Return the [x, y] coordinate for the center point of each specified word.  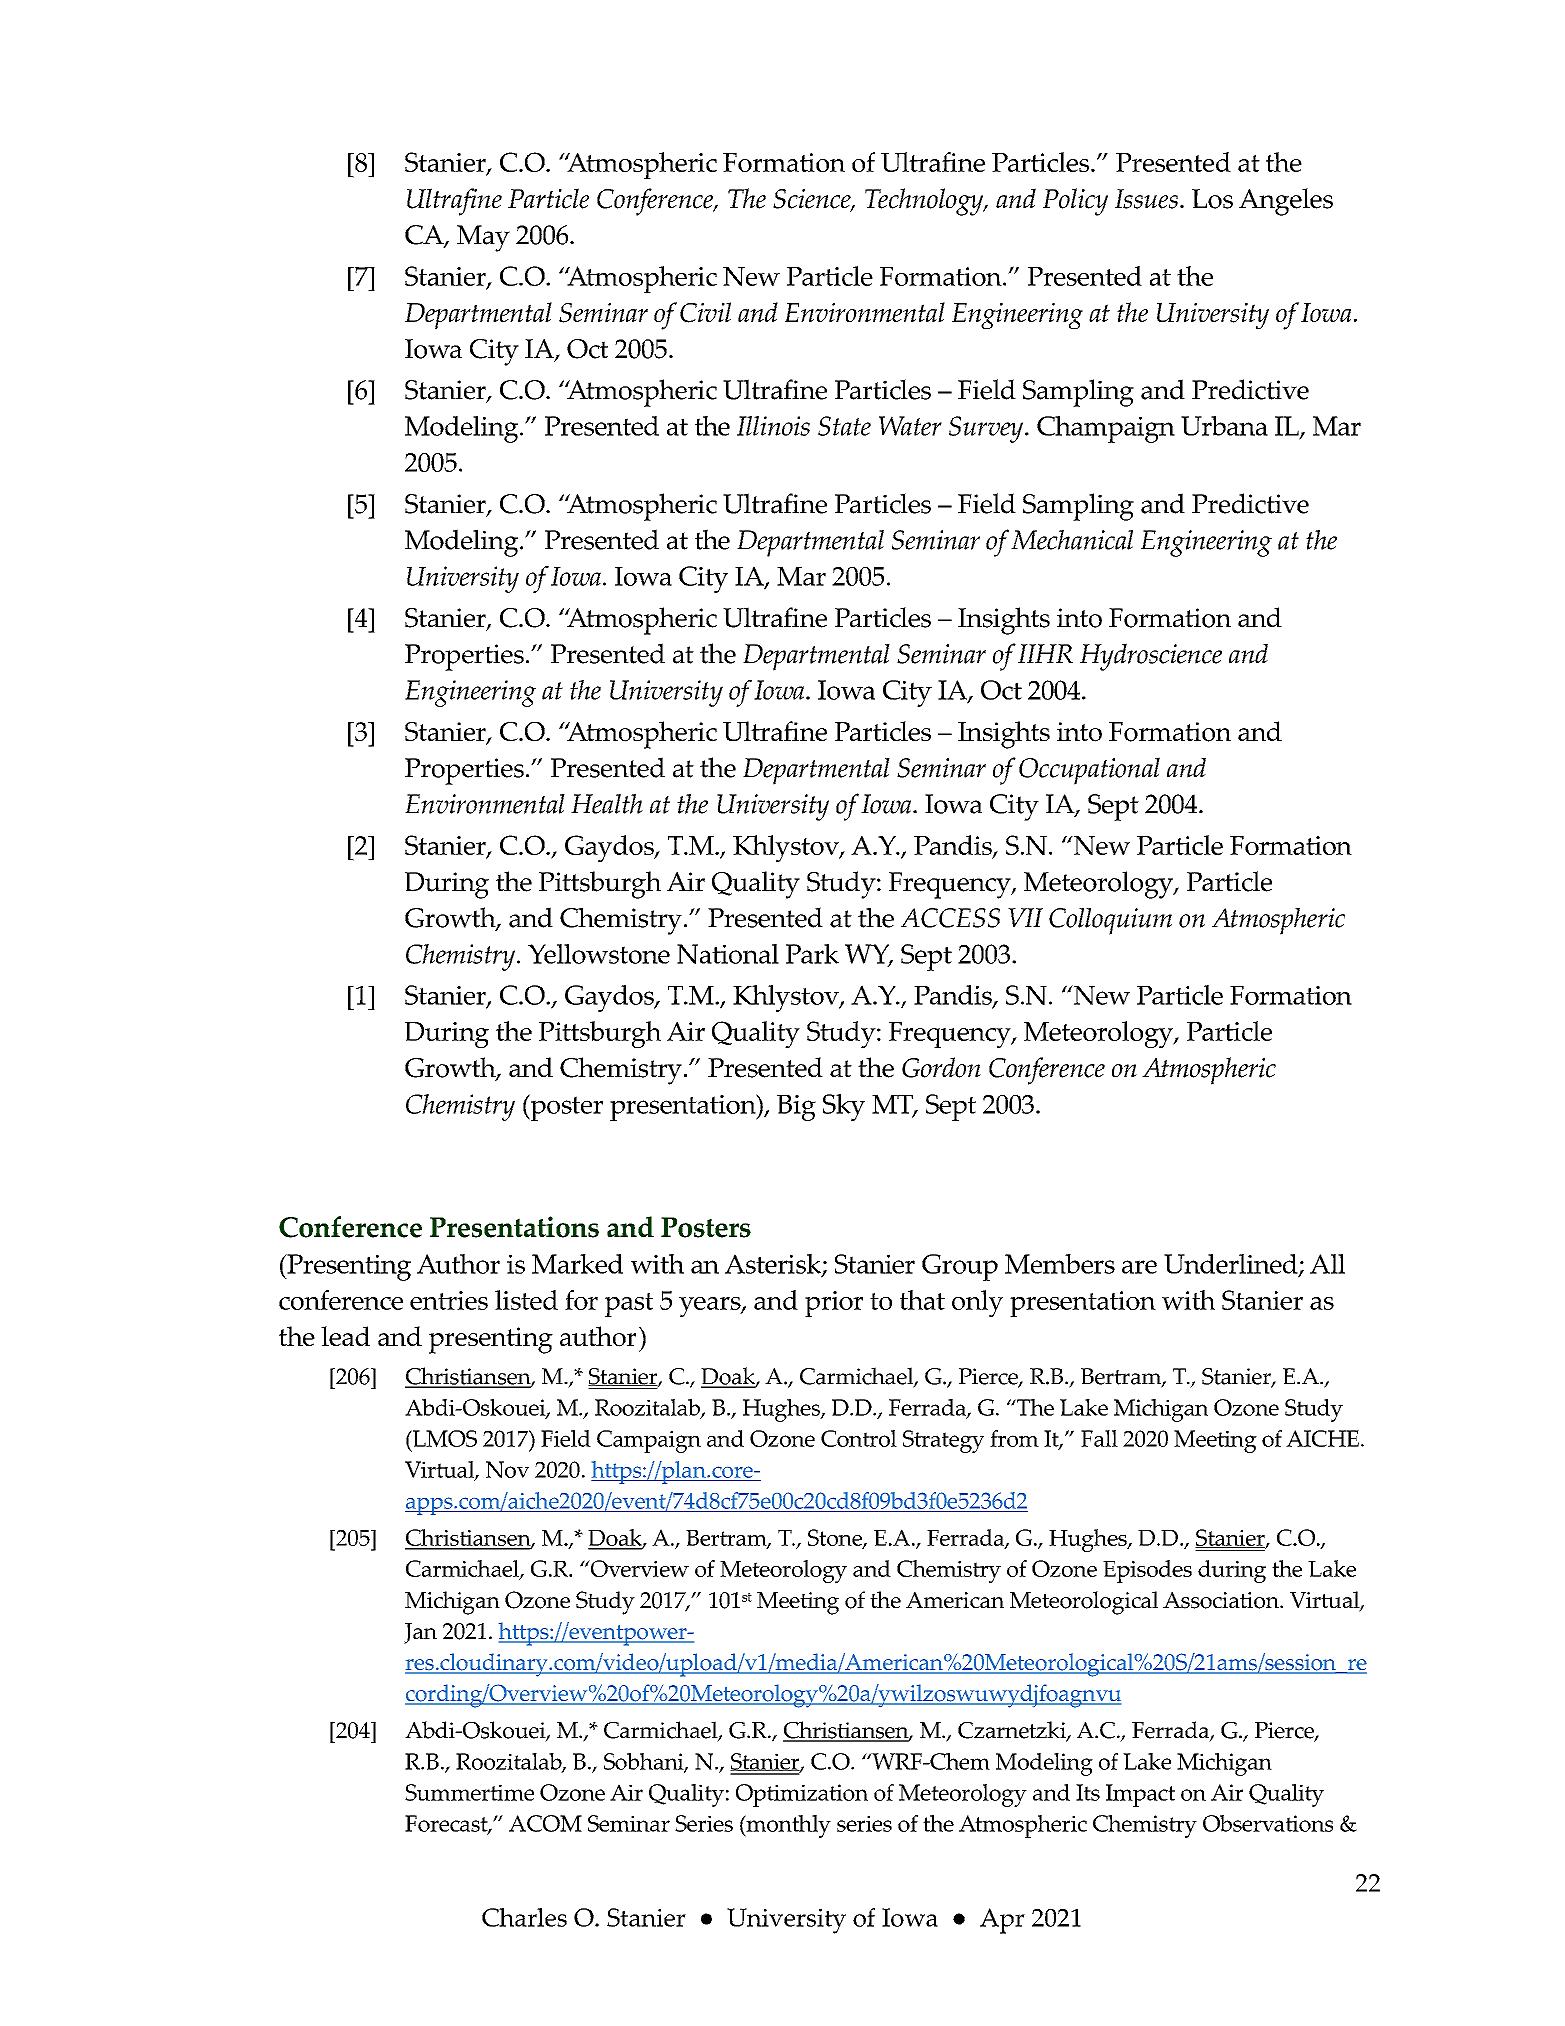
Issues [1146, 199]
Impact [1140, 1795]
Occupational [1089, 771]
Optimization [802, 1795]
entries [449, 1300]
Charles [524, 1917]
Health [607, 804]
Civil [705, 312]
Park [812, 954]
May [483, 238]
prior [834, 1304]
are [1139, 1267]
